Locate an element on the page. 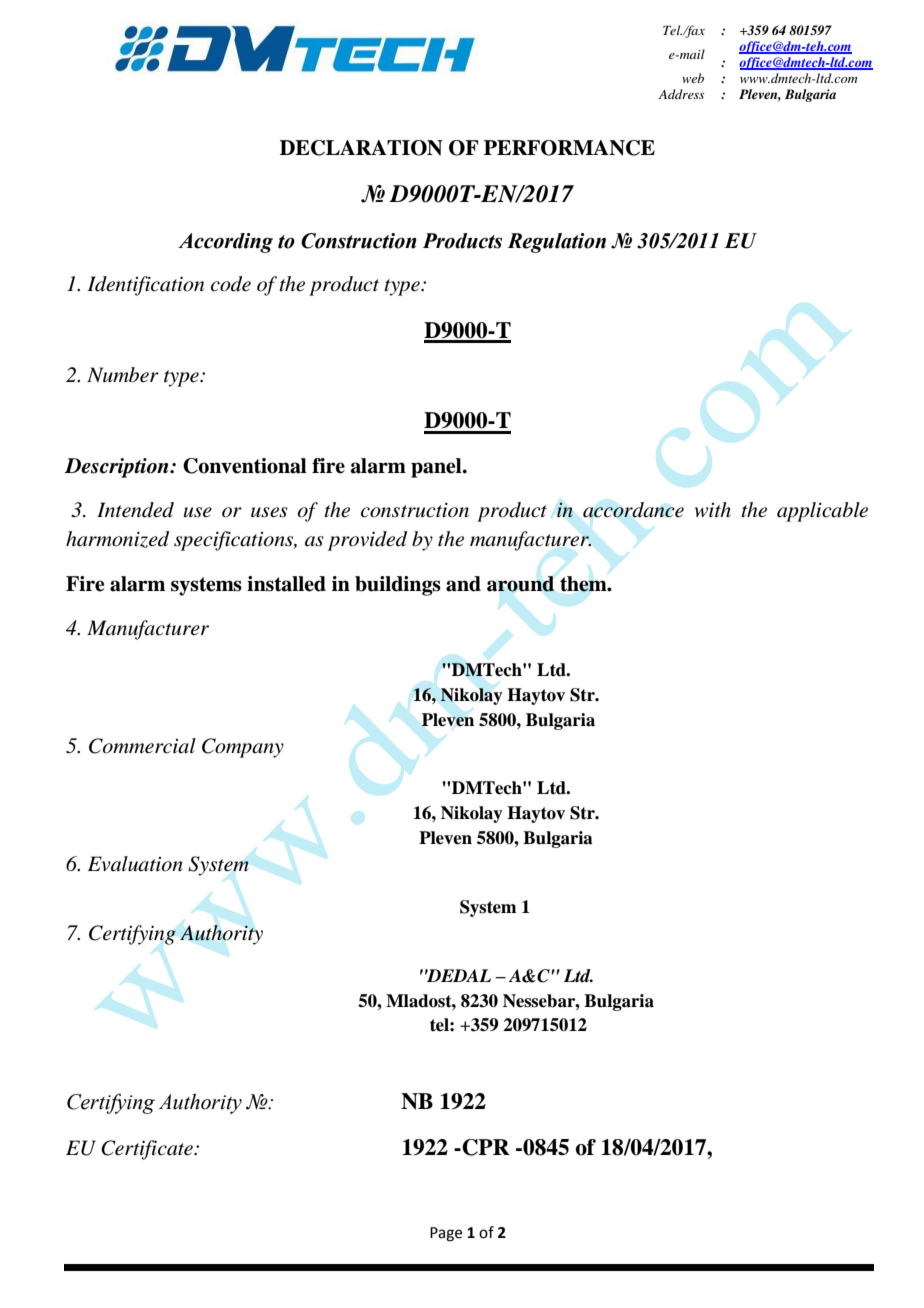 This image has height=1308, width=924. Address is located at coordinates (681, 94).
